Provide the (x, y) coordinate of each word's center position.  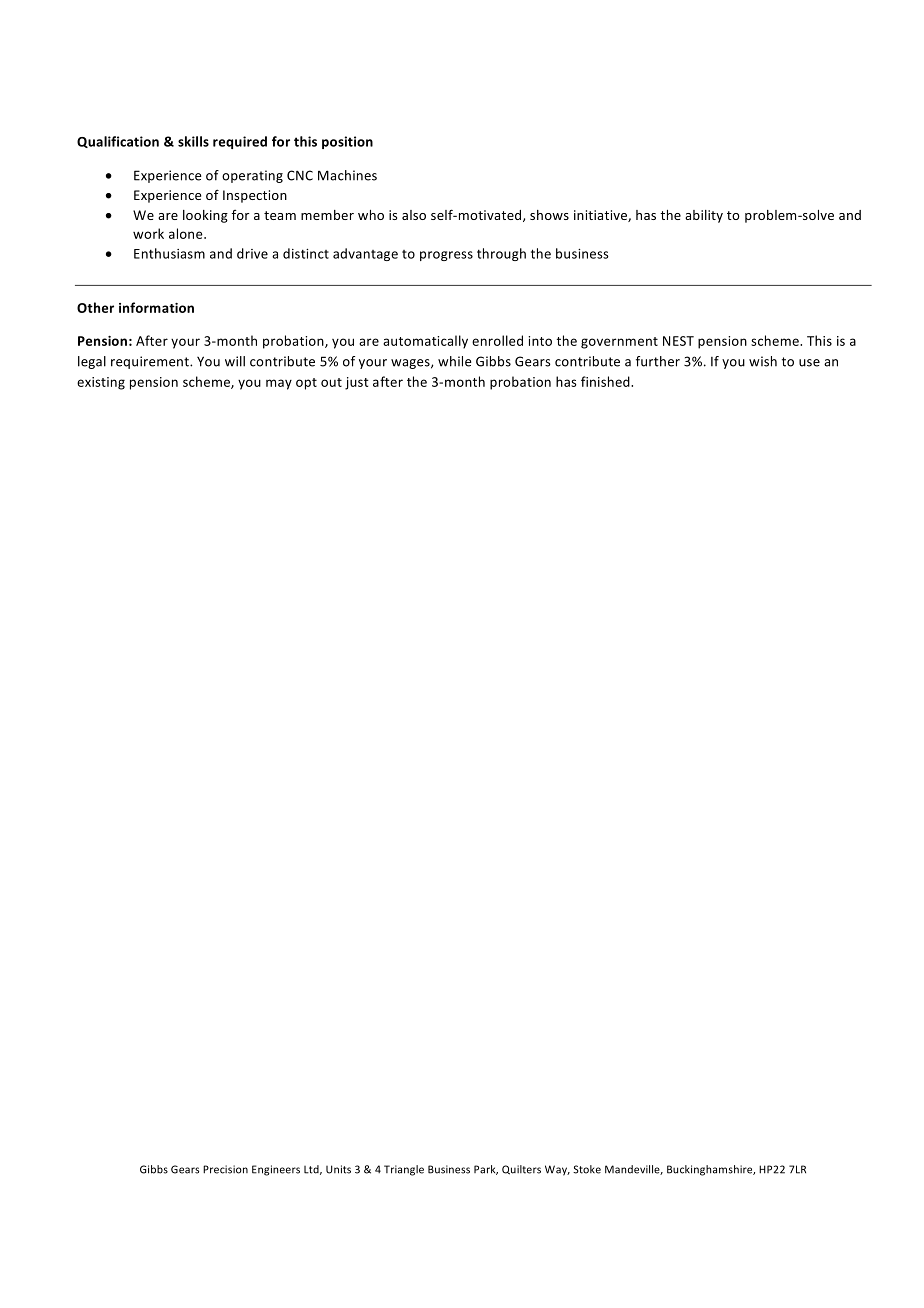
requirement (151, 362)
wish (763, 361)
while (454, 361)
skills (193, 141)
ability (704, 216)
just (357, 383)
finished (606, 381)
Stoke (587, 1169)
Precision (225, 1169)
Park (486, 1170)
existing (101, 383)
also (414, 215)
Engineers (276, 1170)
